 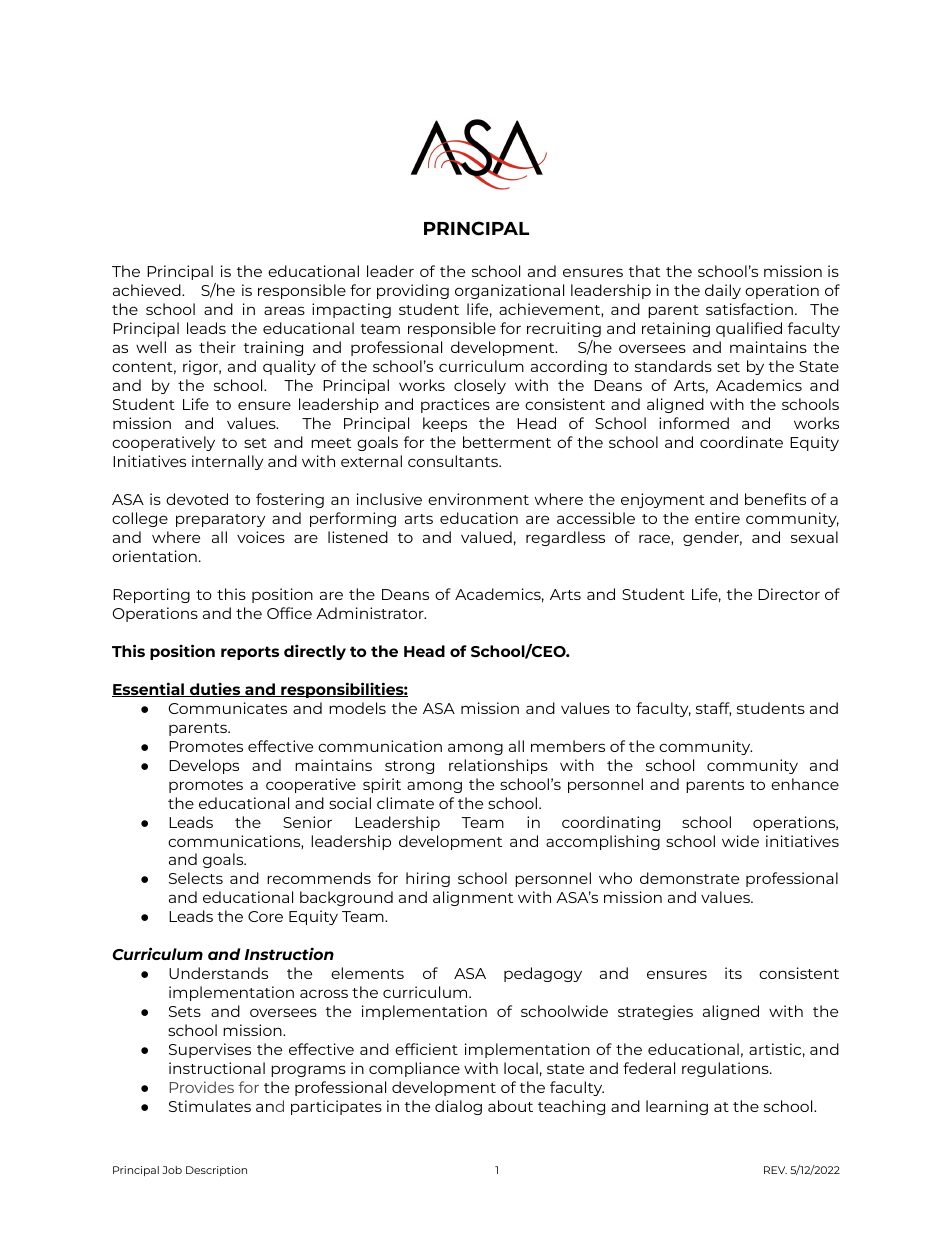 What do you see at coordinates (216, 1171) in the screenshot?
I see `Description` at bounding box center [216, 1171].
